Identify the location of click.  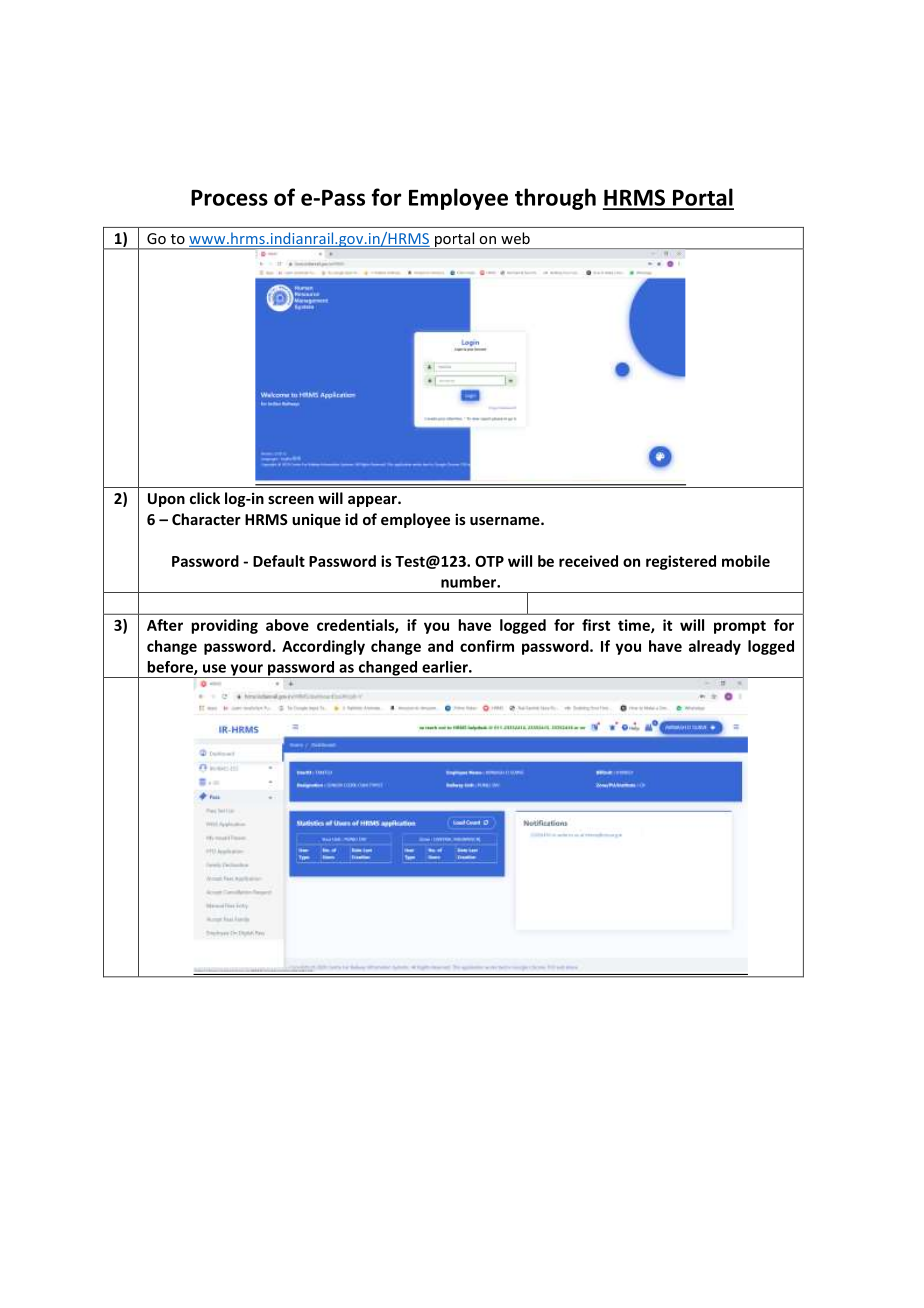
(205, 498).
